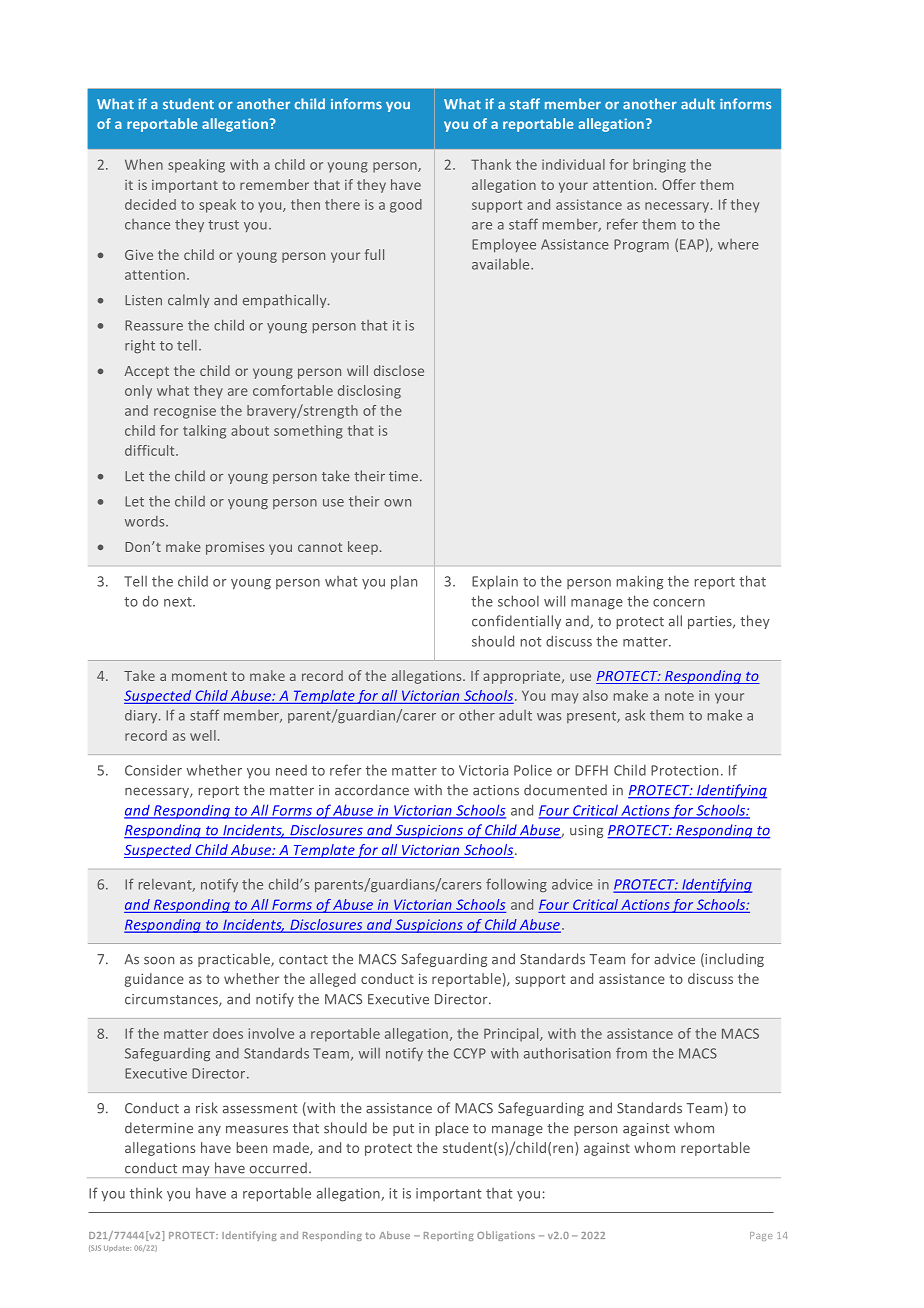  What do you see at coordinates (761, 1236) in the page?
I see `Page` at bounding box center [761, 1236].
